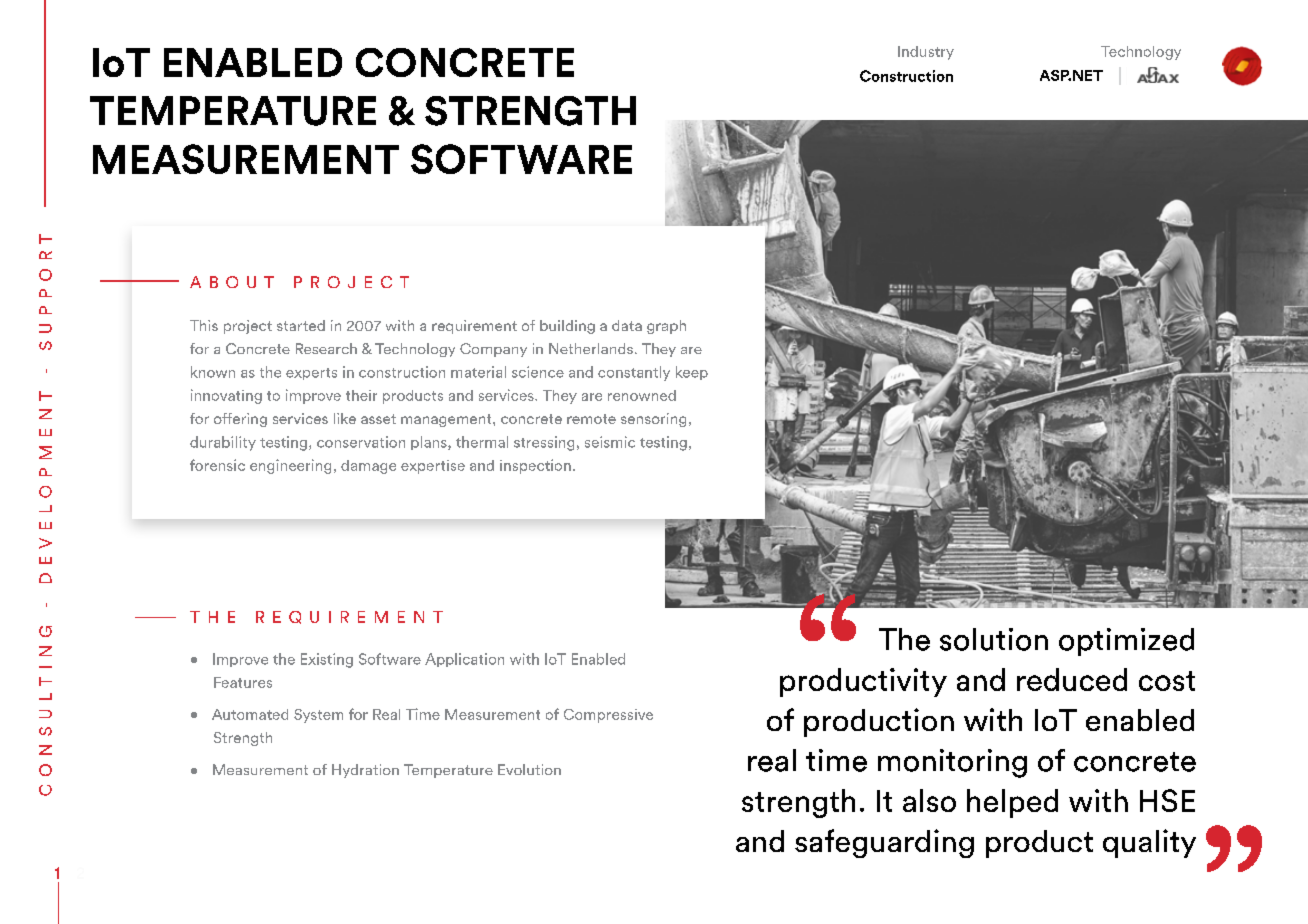 The width and height of the screenshot is (1308, 924). What do you see at coordinates (361, 442) in the screenshot?
I see `conservation` at bounding box center [361, 442].
